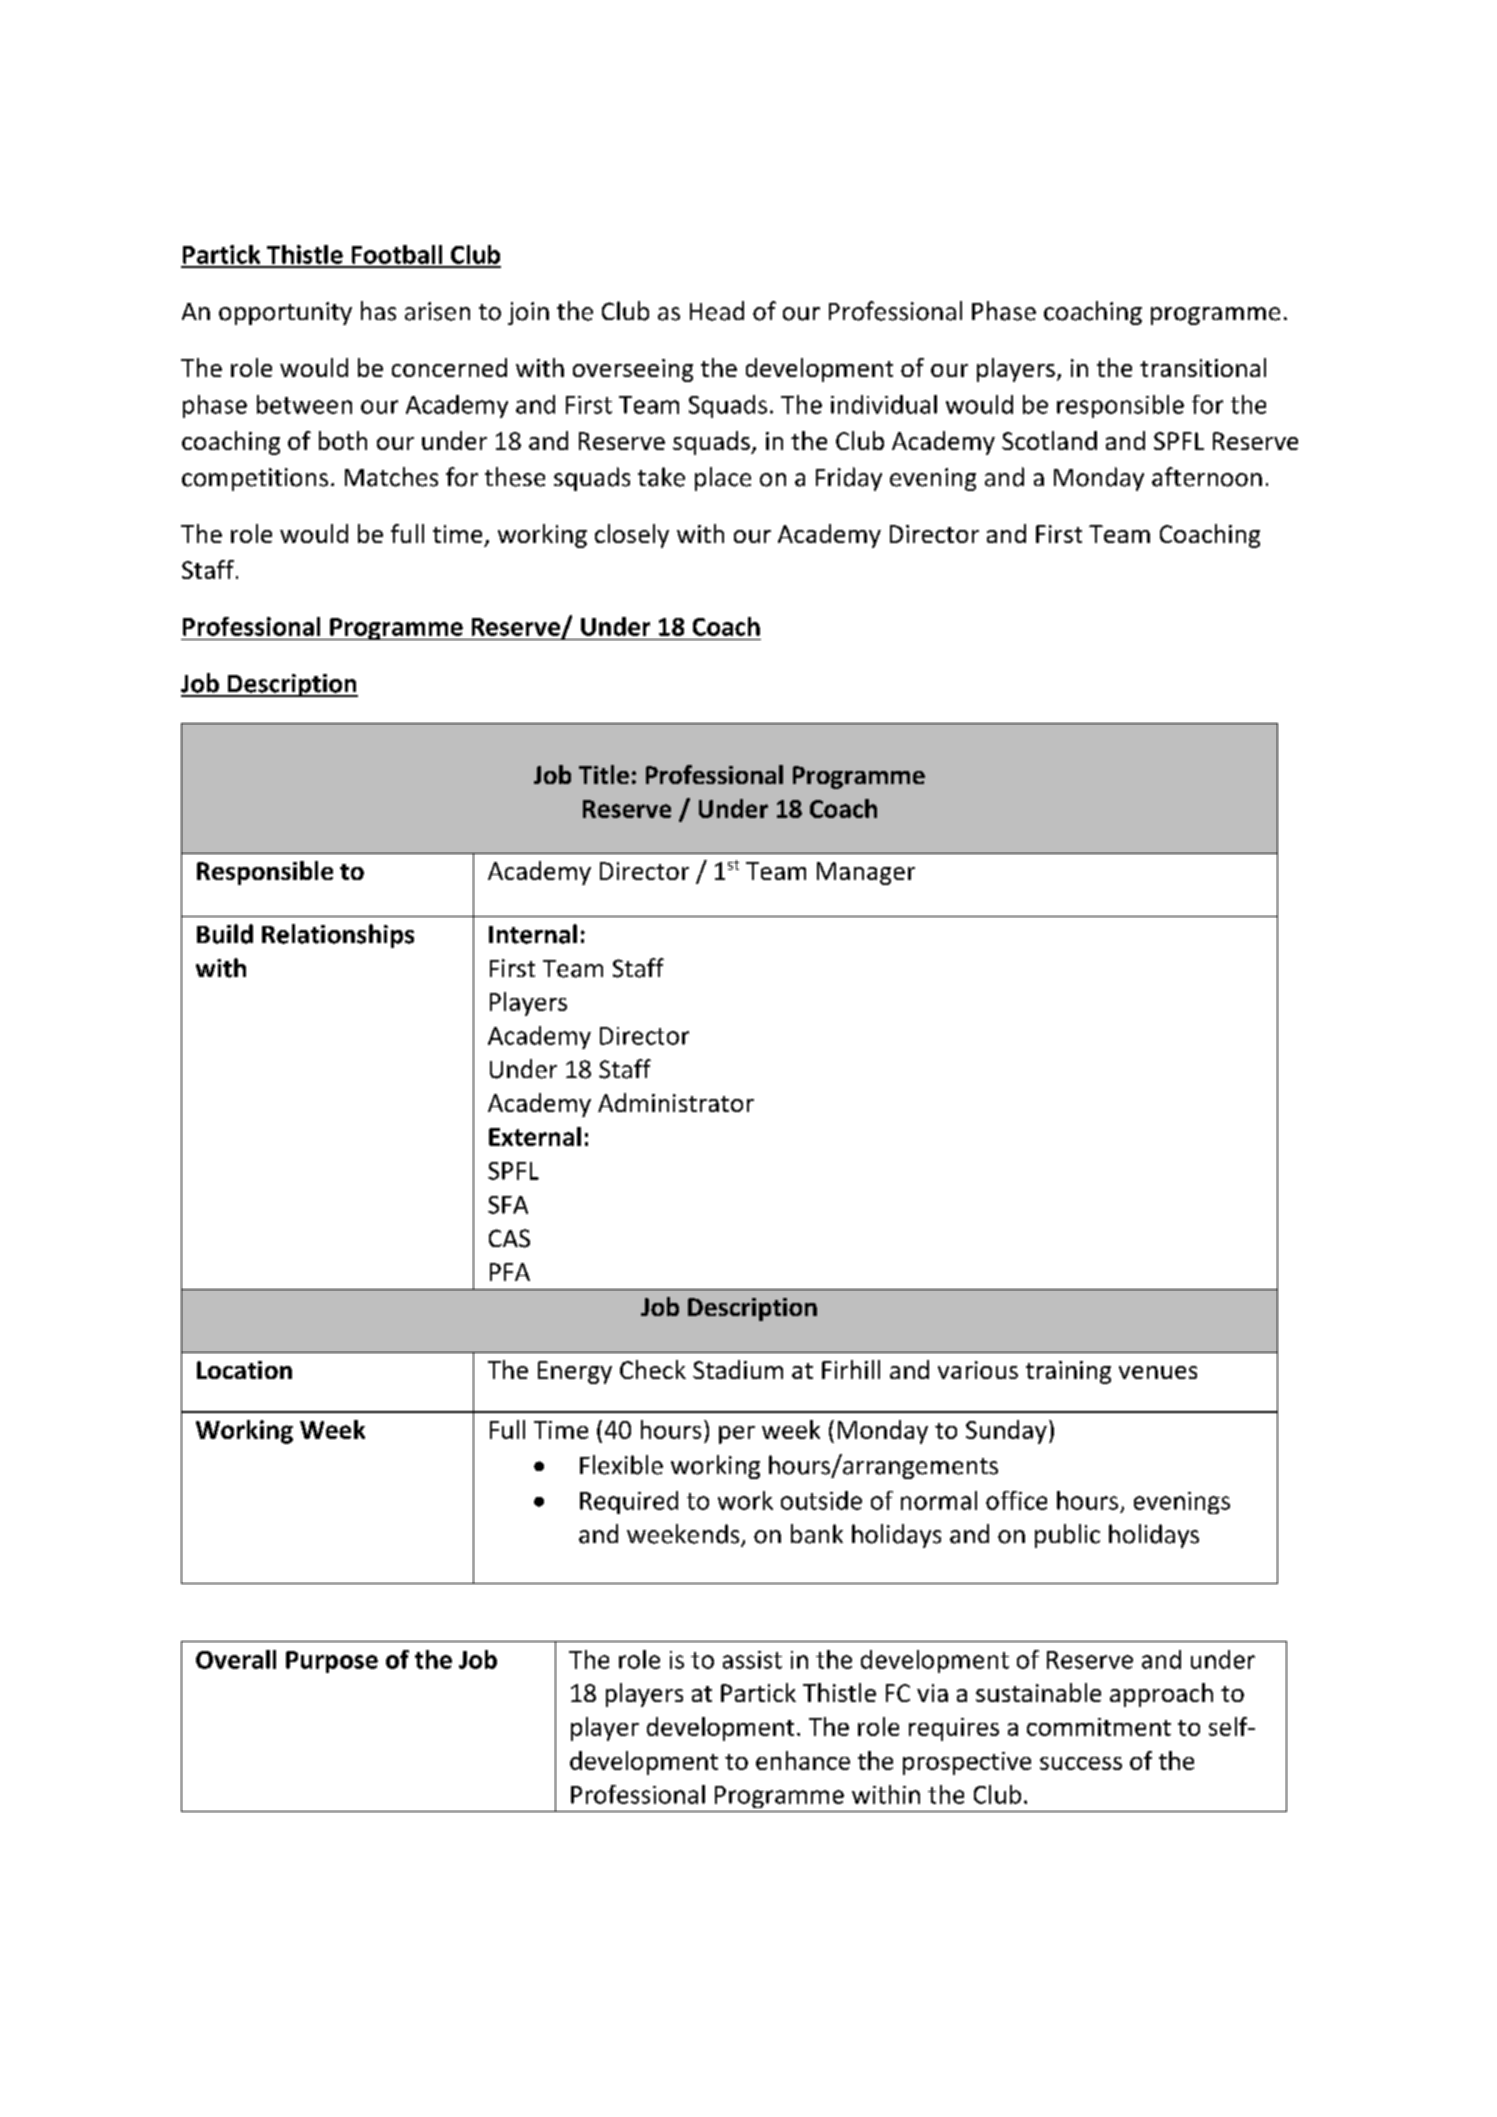 The width and height of the document is (1497, 2117). Describe the element at coordinates (510, 1272) in the document. I see `PFA` at that location.
